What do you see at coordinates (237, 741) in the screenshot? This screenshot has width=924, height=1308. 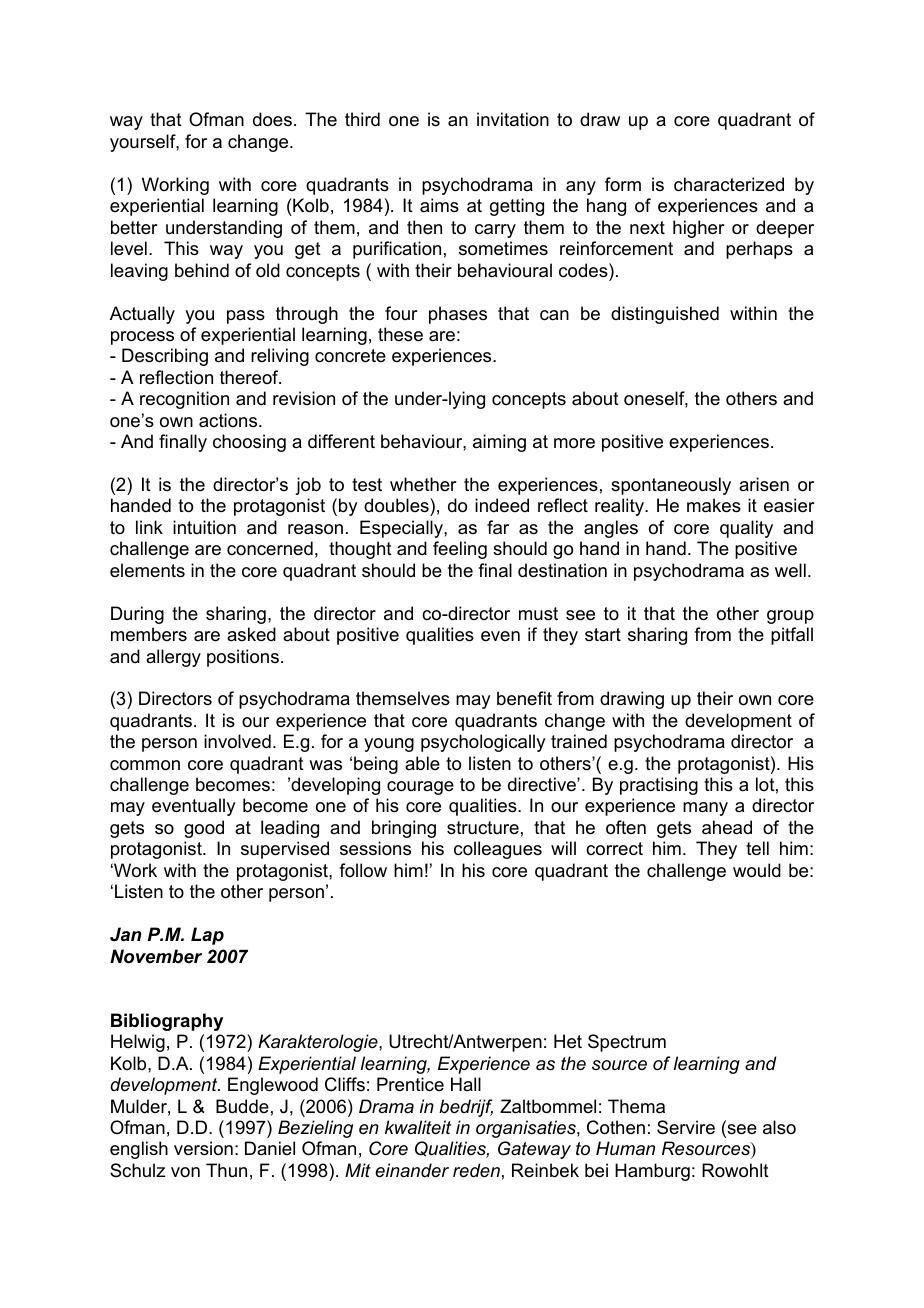 I see `involved` at bounding box center [237, 741].
